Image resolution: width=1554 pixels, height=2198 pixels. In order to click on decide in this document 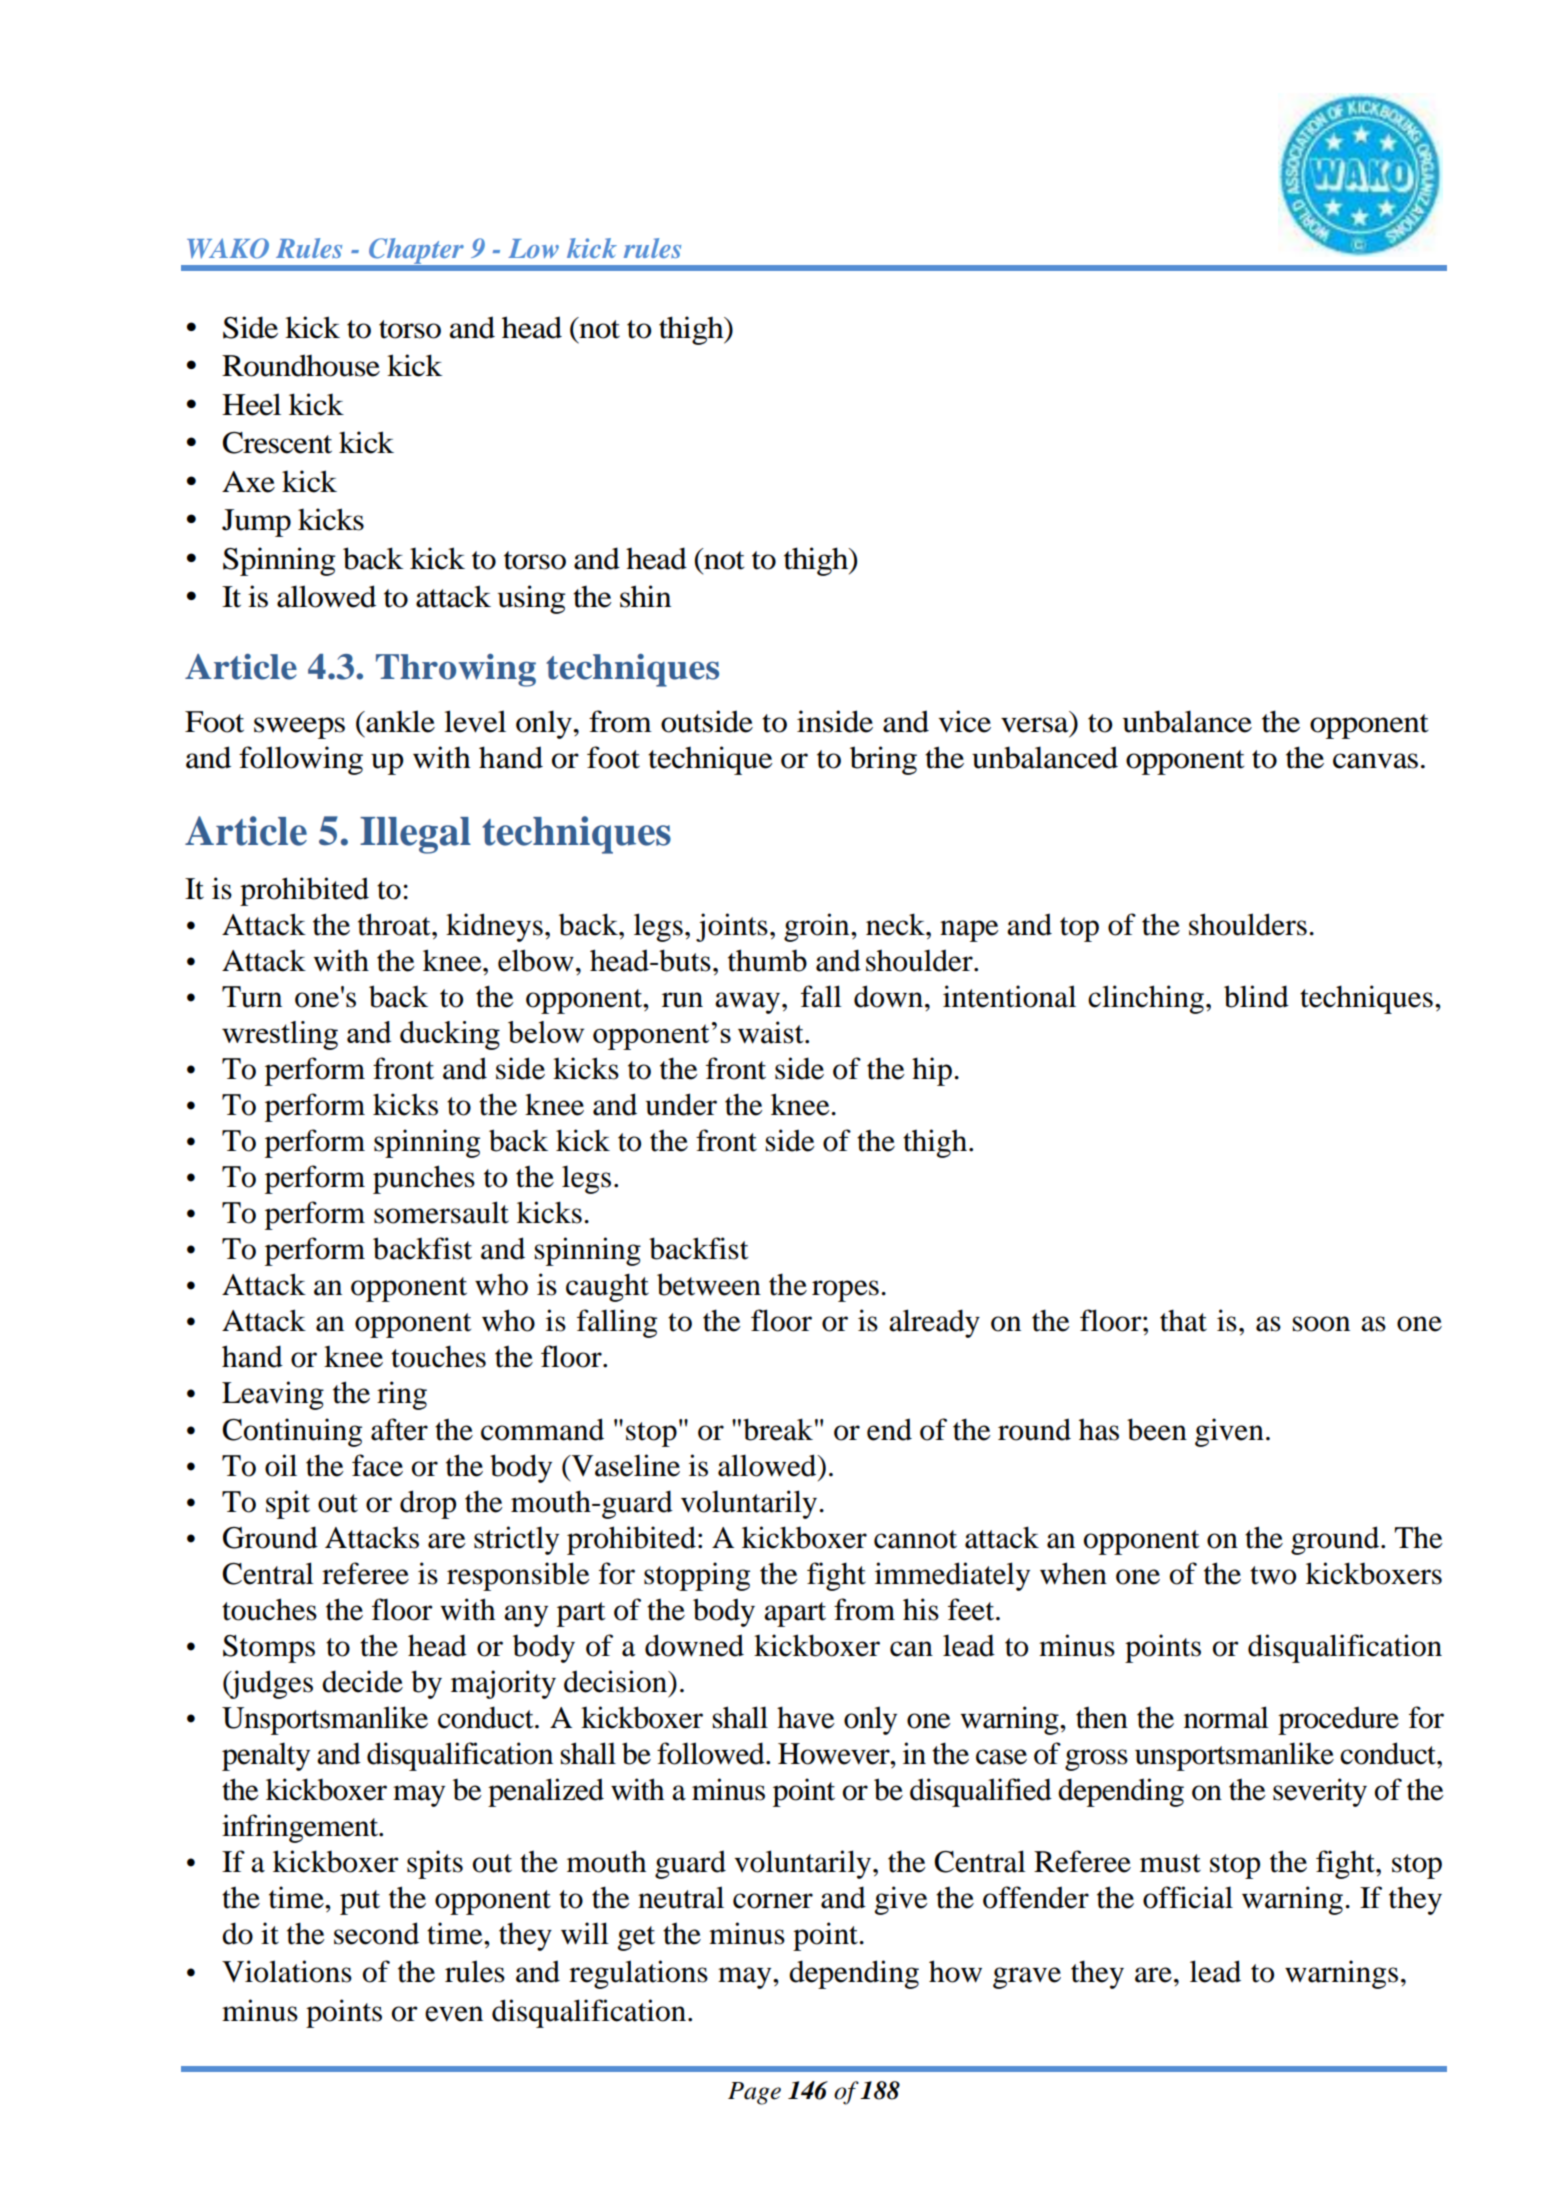, I will do `click(362, 1681)`.
